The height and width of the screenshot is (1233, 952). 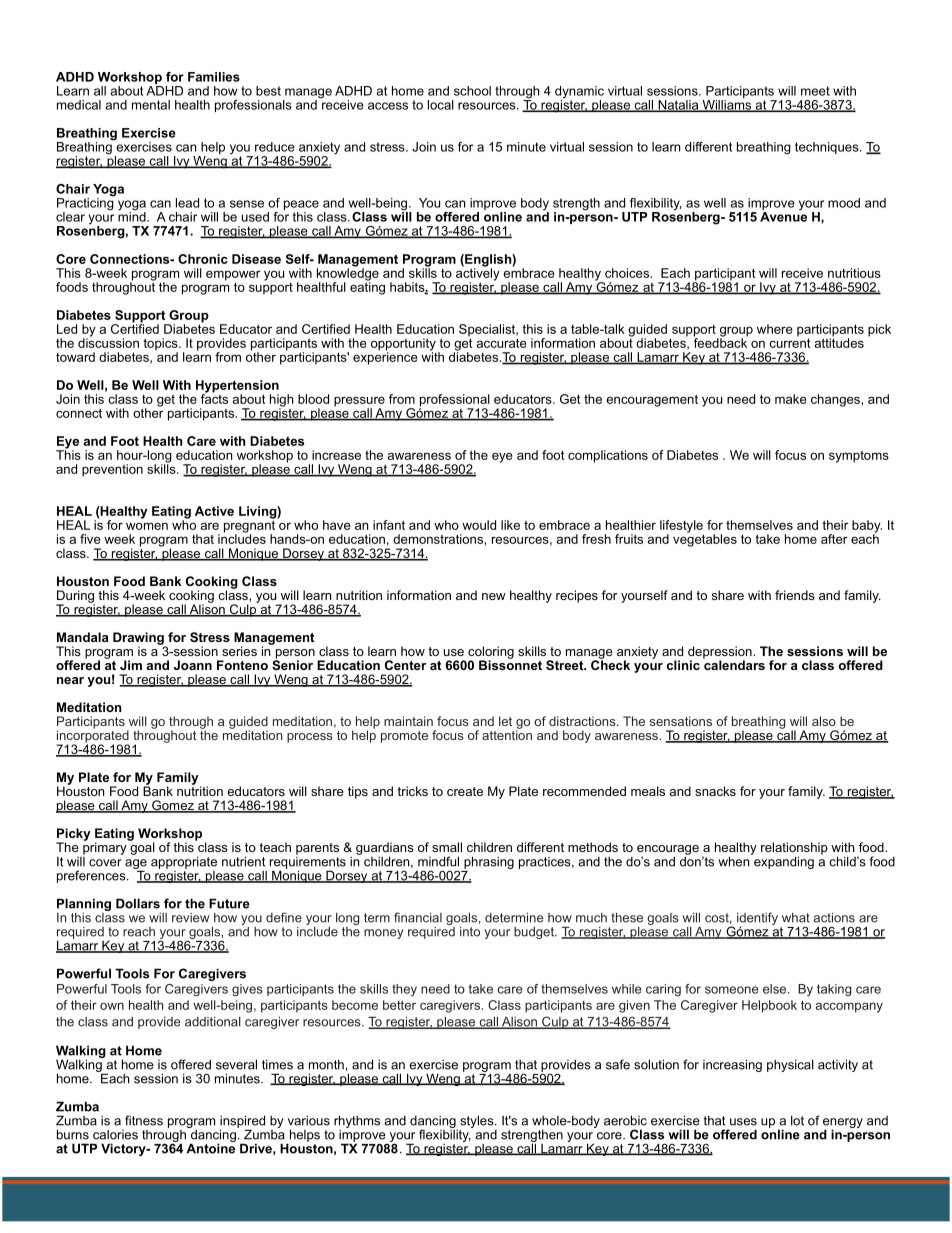 I want to click on meet, so click(x=815, y=91).
